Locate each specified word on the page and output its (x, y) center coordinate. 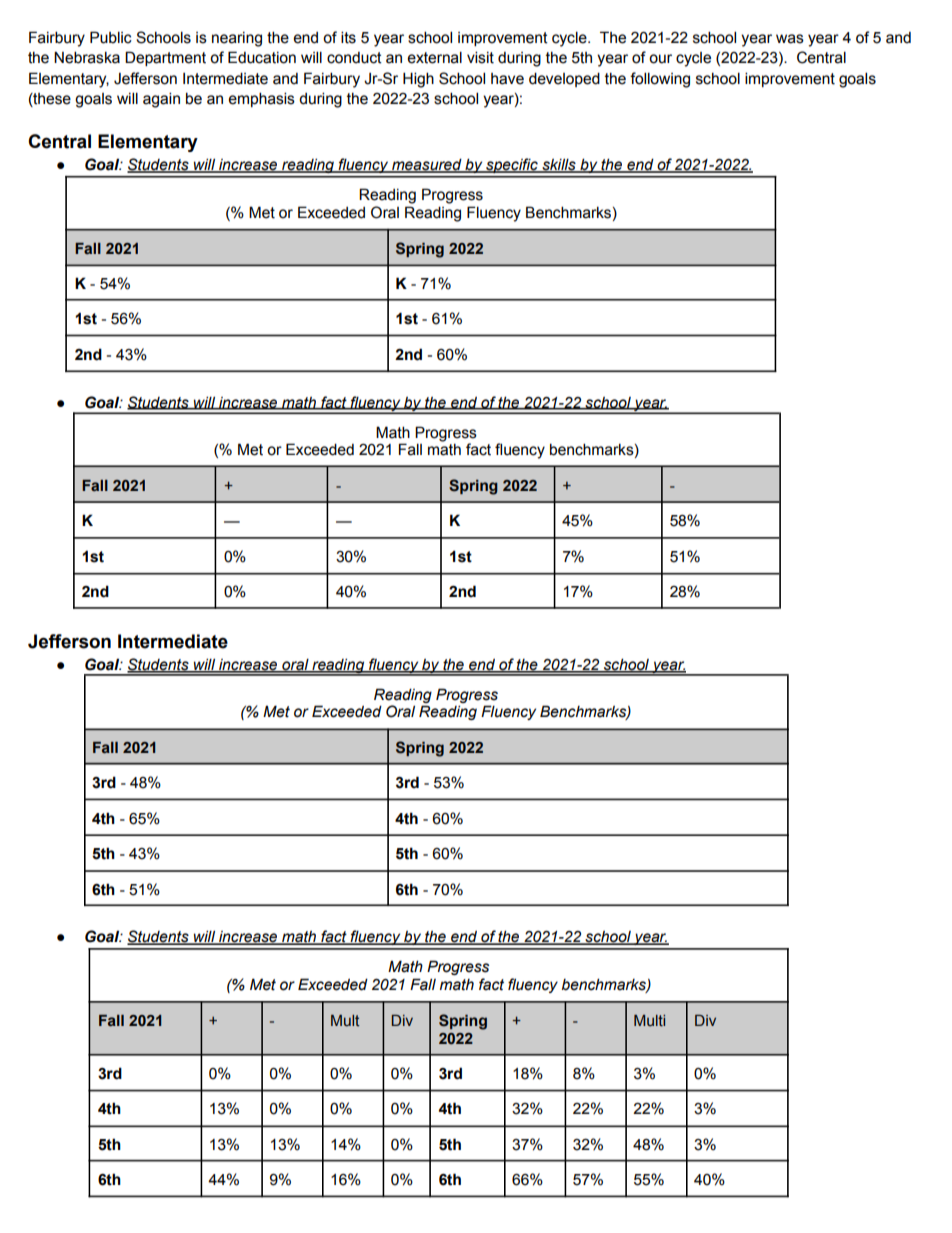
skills (559, 165)
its (348, 37)
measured (427, 165)
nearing (237, 39)
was (790, 39)
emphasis (261, 99)
